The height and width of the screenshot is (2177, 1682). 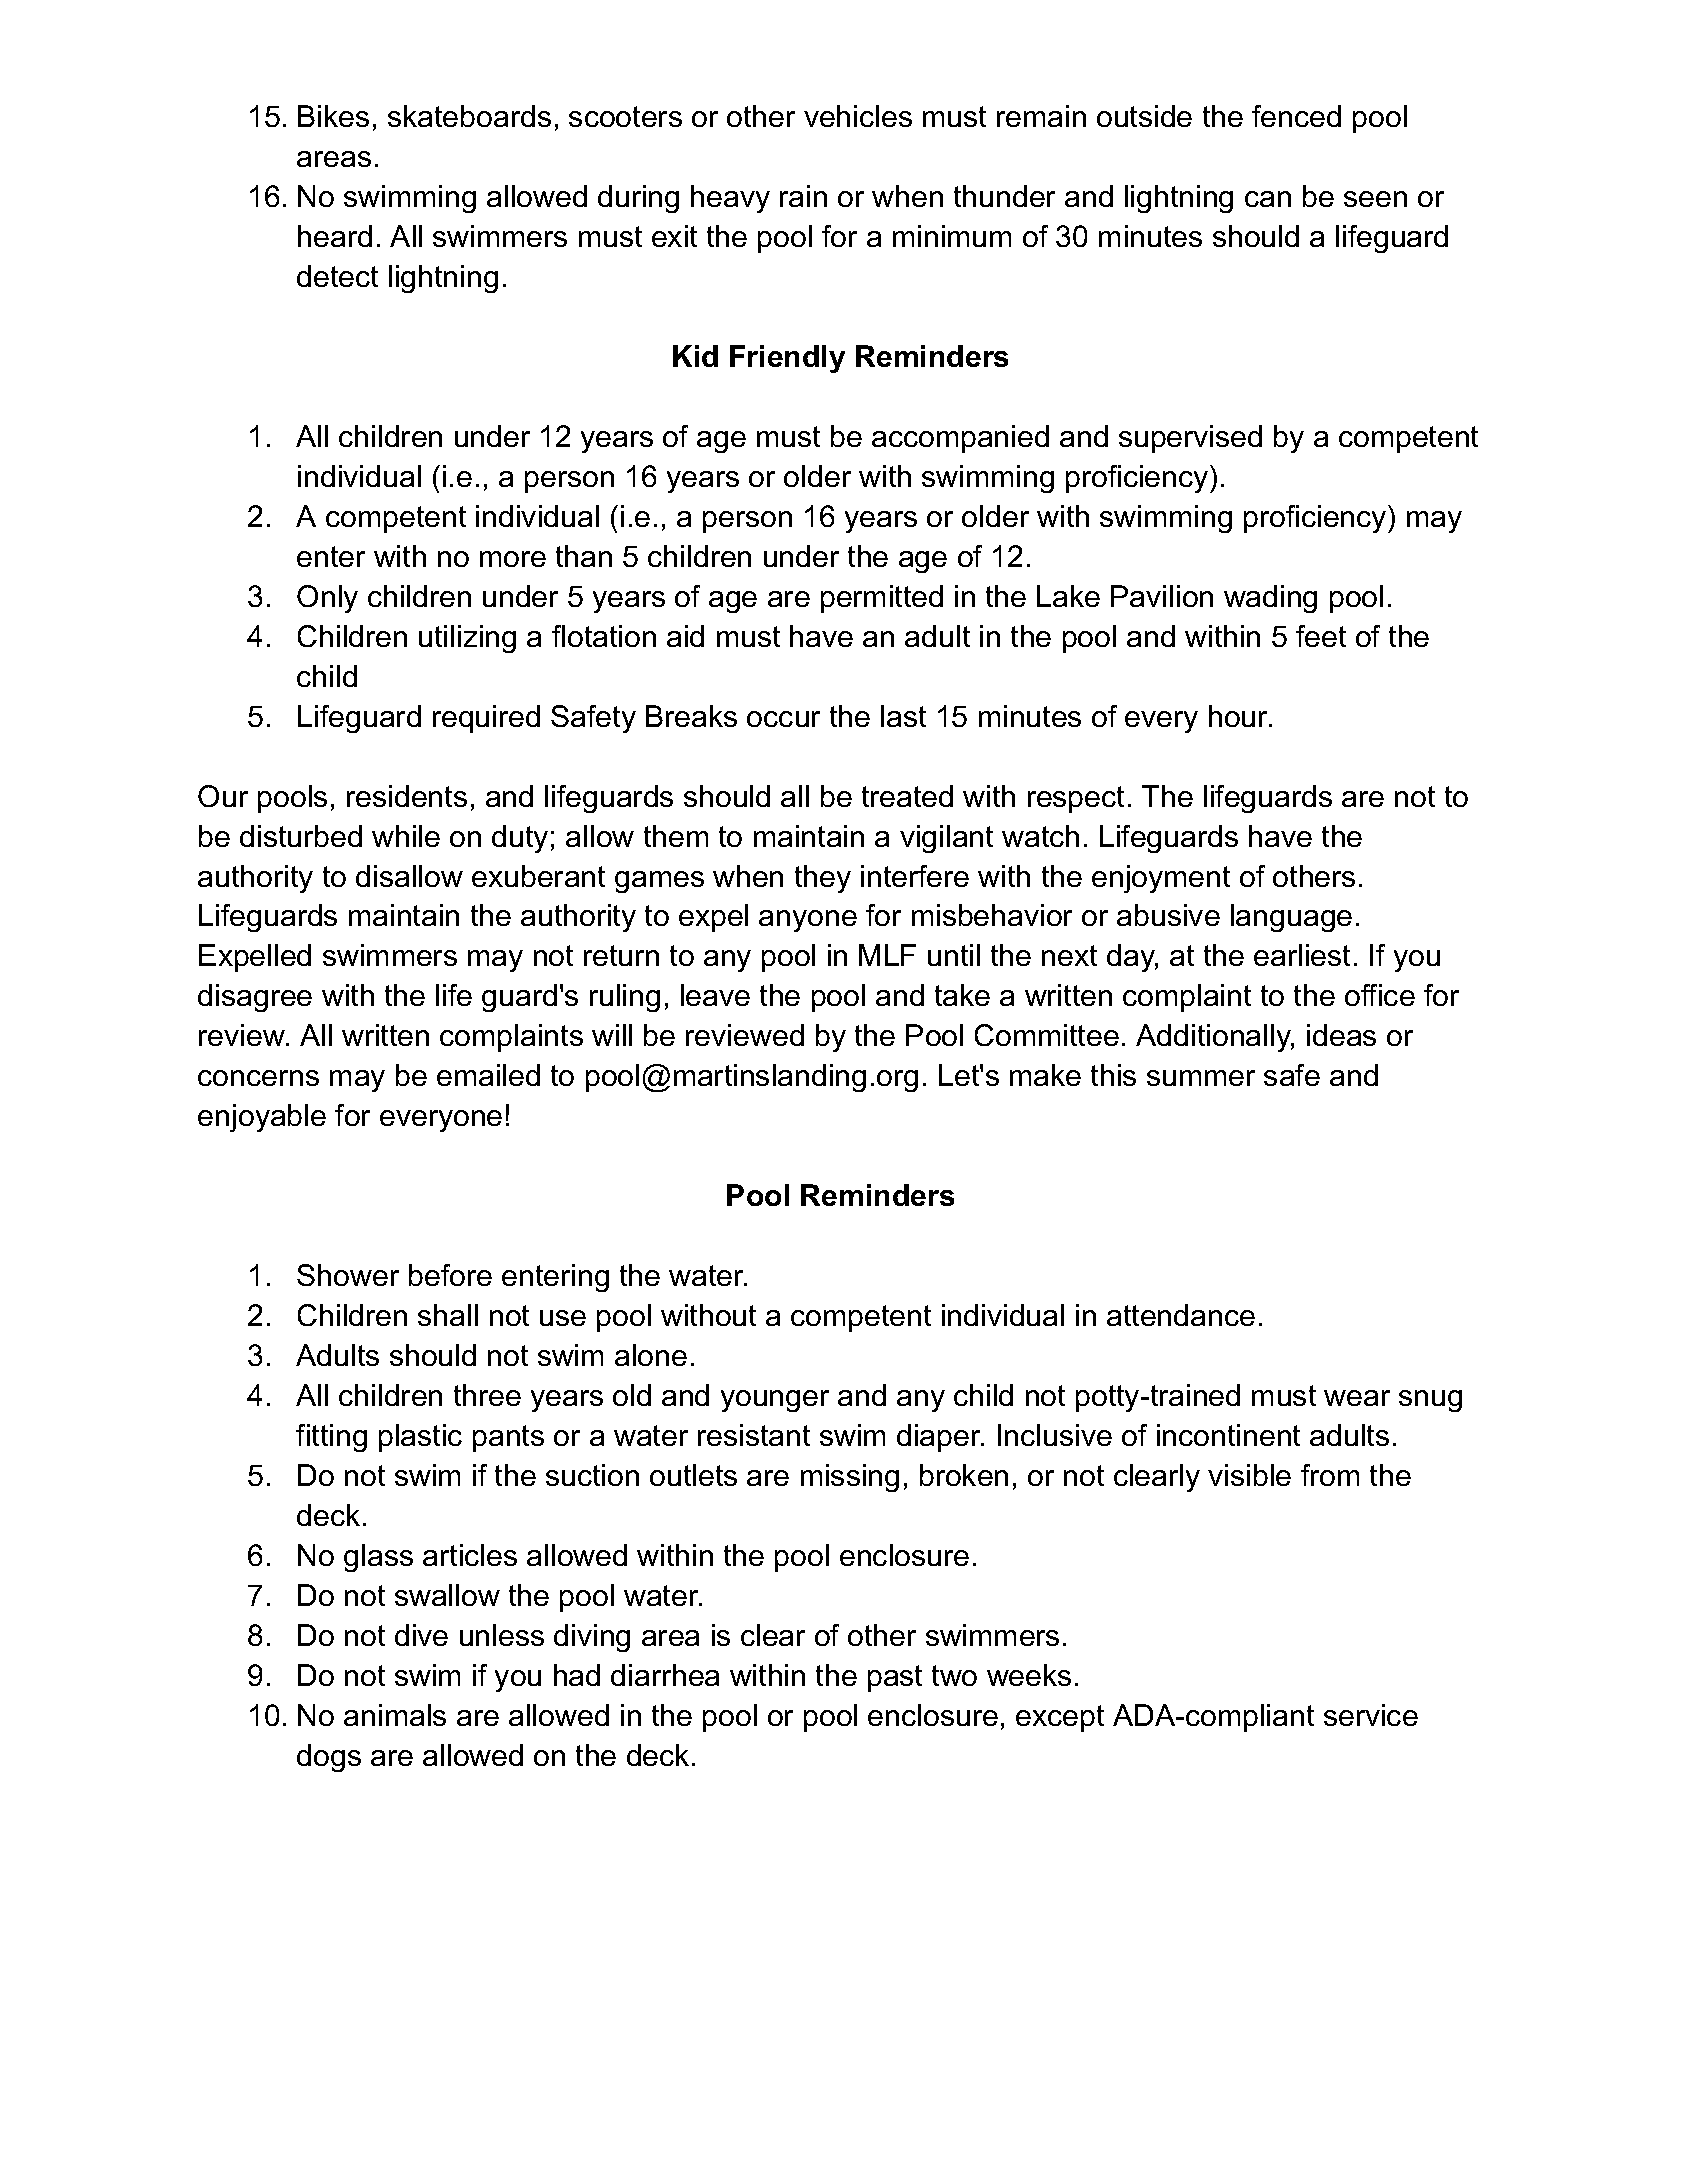 I want to click on service, so click(x=1371, y=1715).
